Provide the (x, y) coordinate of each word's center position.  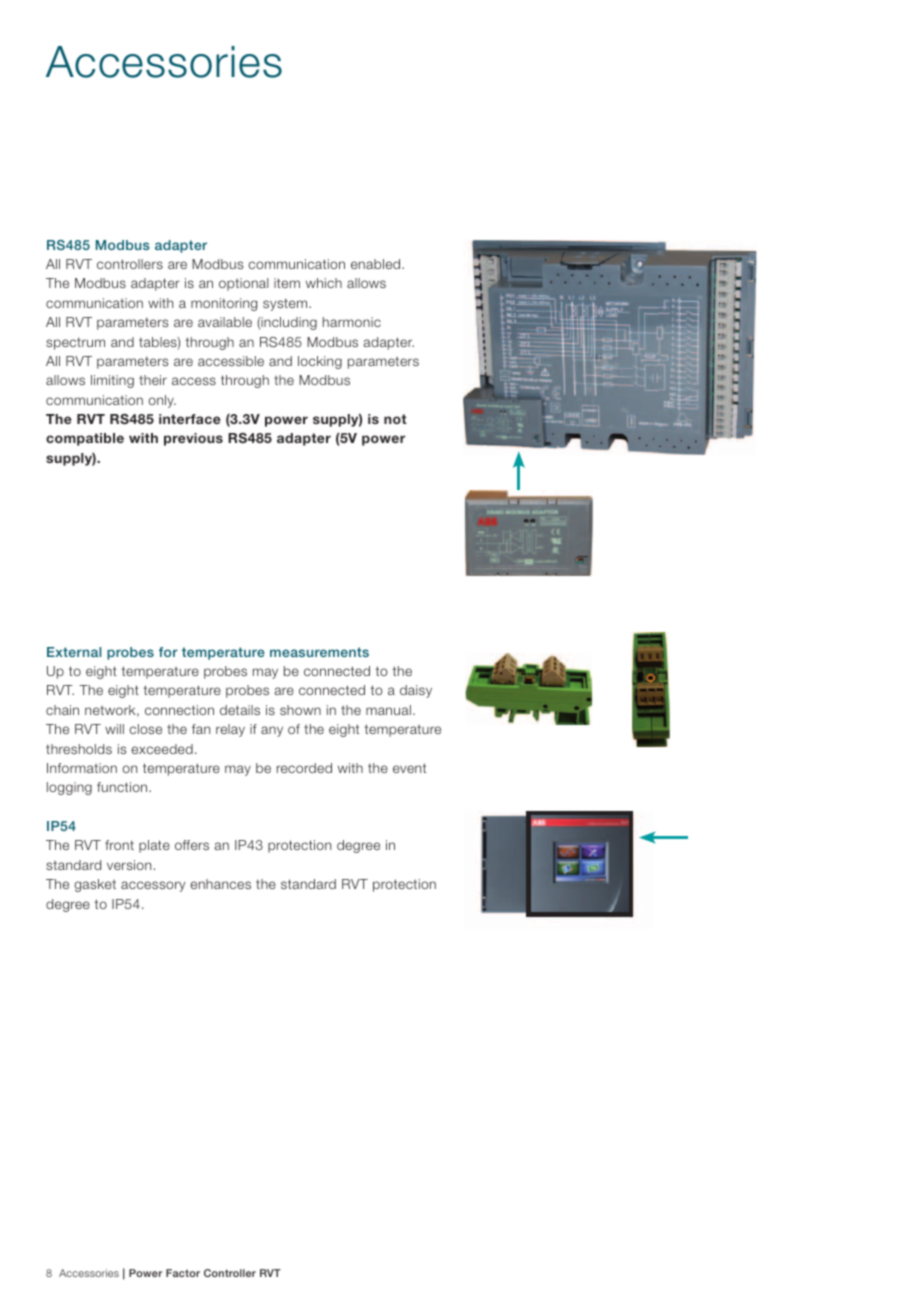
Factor (183, 1273)
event (409, 768)
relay (230, 730)
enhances (220, 884)
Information (82, 768)
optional (244, 284)
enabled (377, 264)
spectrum (75, 343)
